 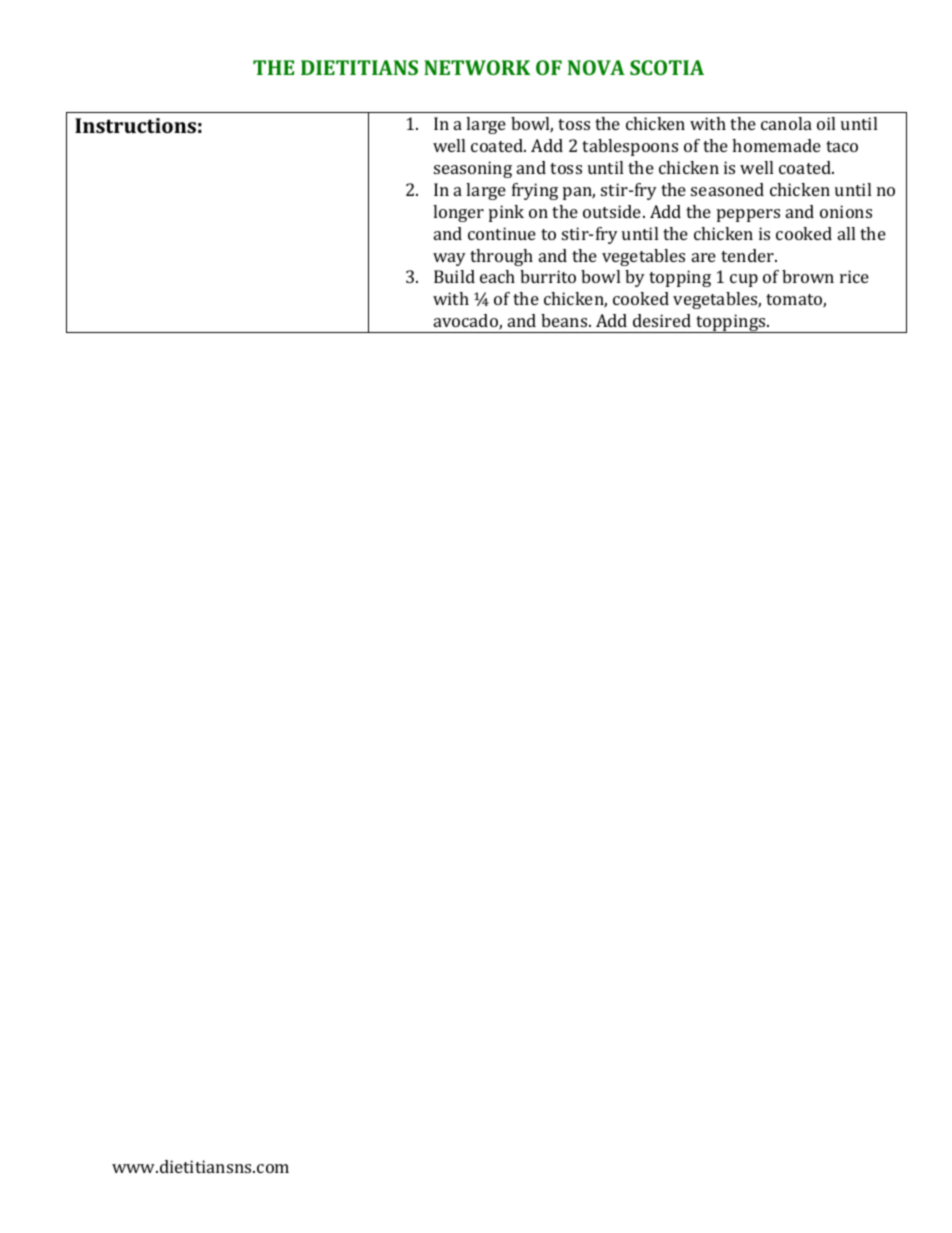 What do you see at coordinates (667, 67) in the page?
I see `SCOTIA` at bounding box center [667, 67].
